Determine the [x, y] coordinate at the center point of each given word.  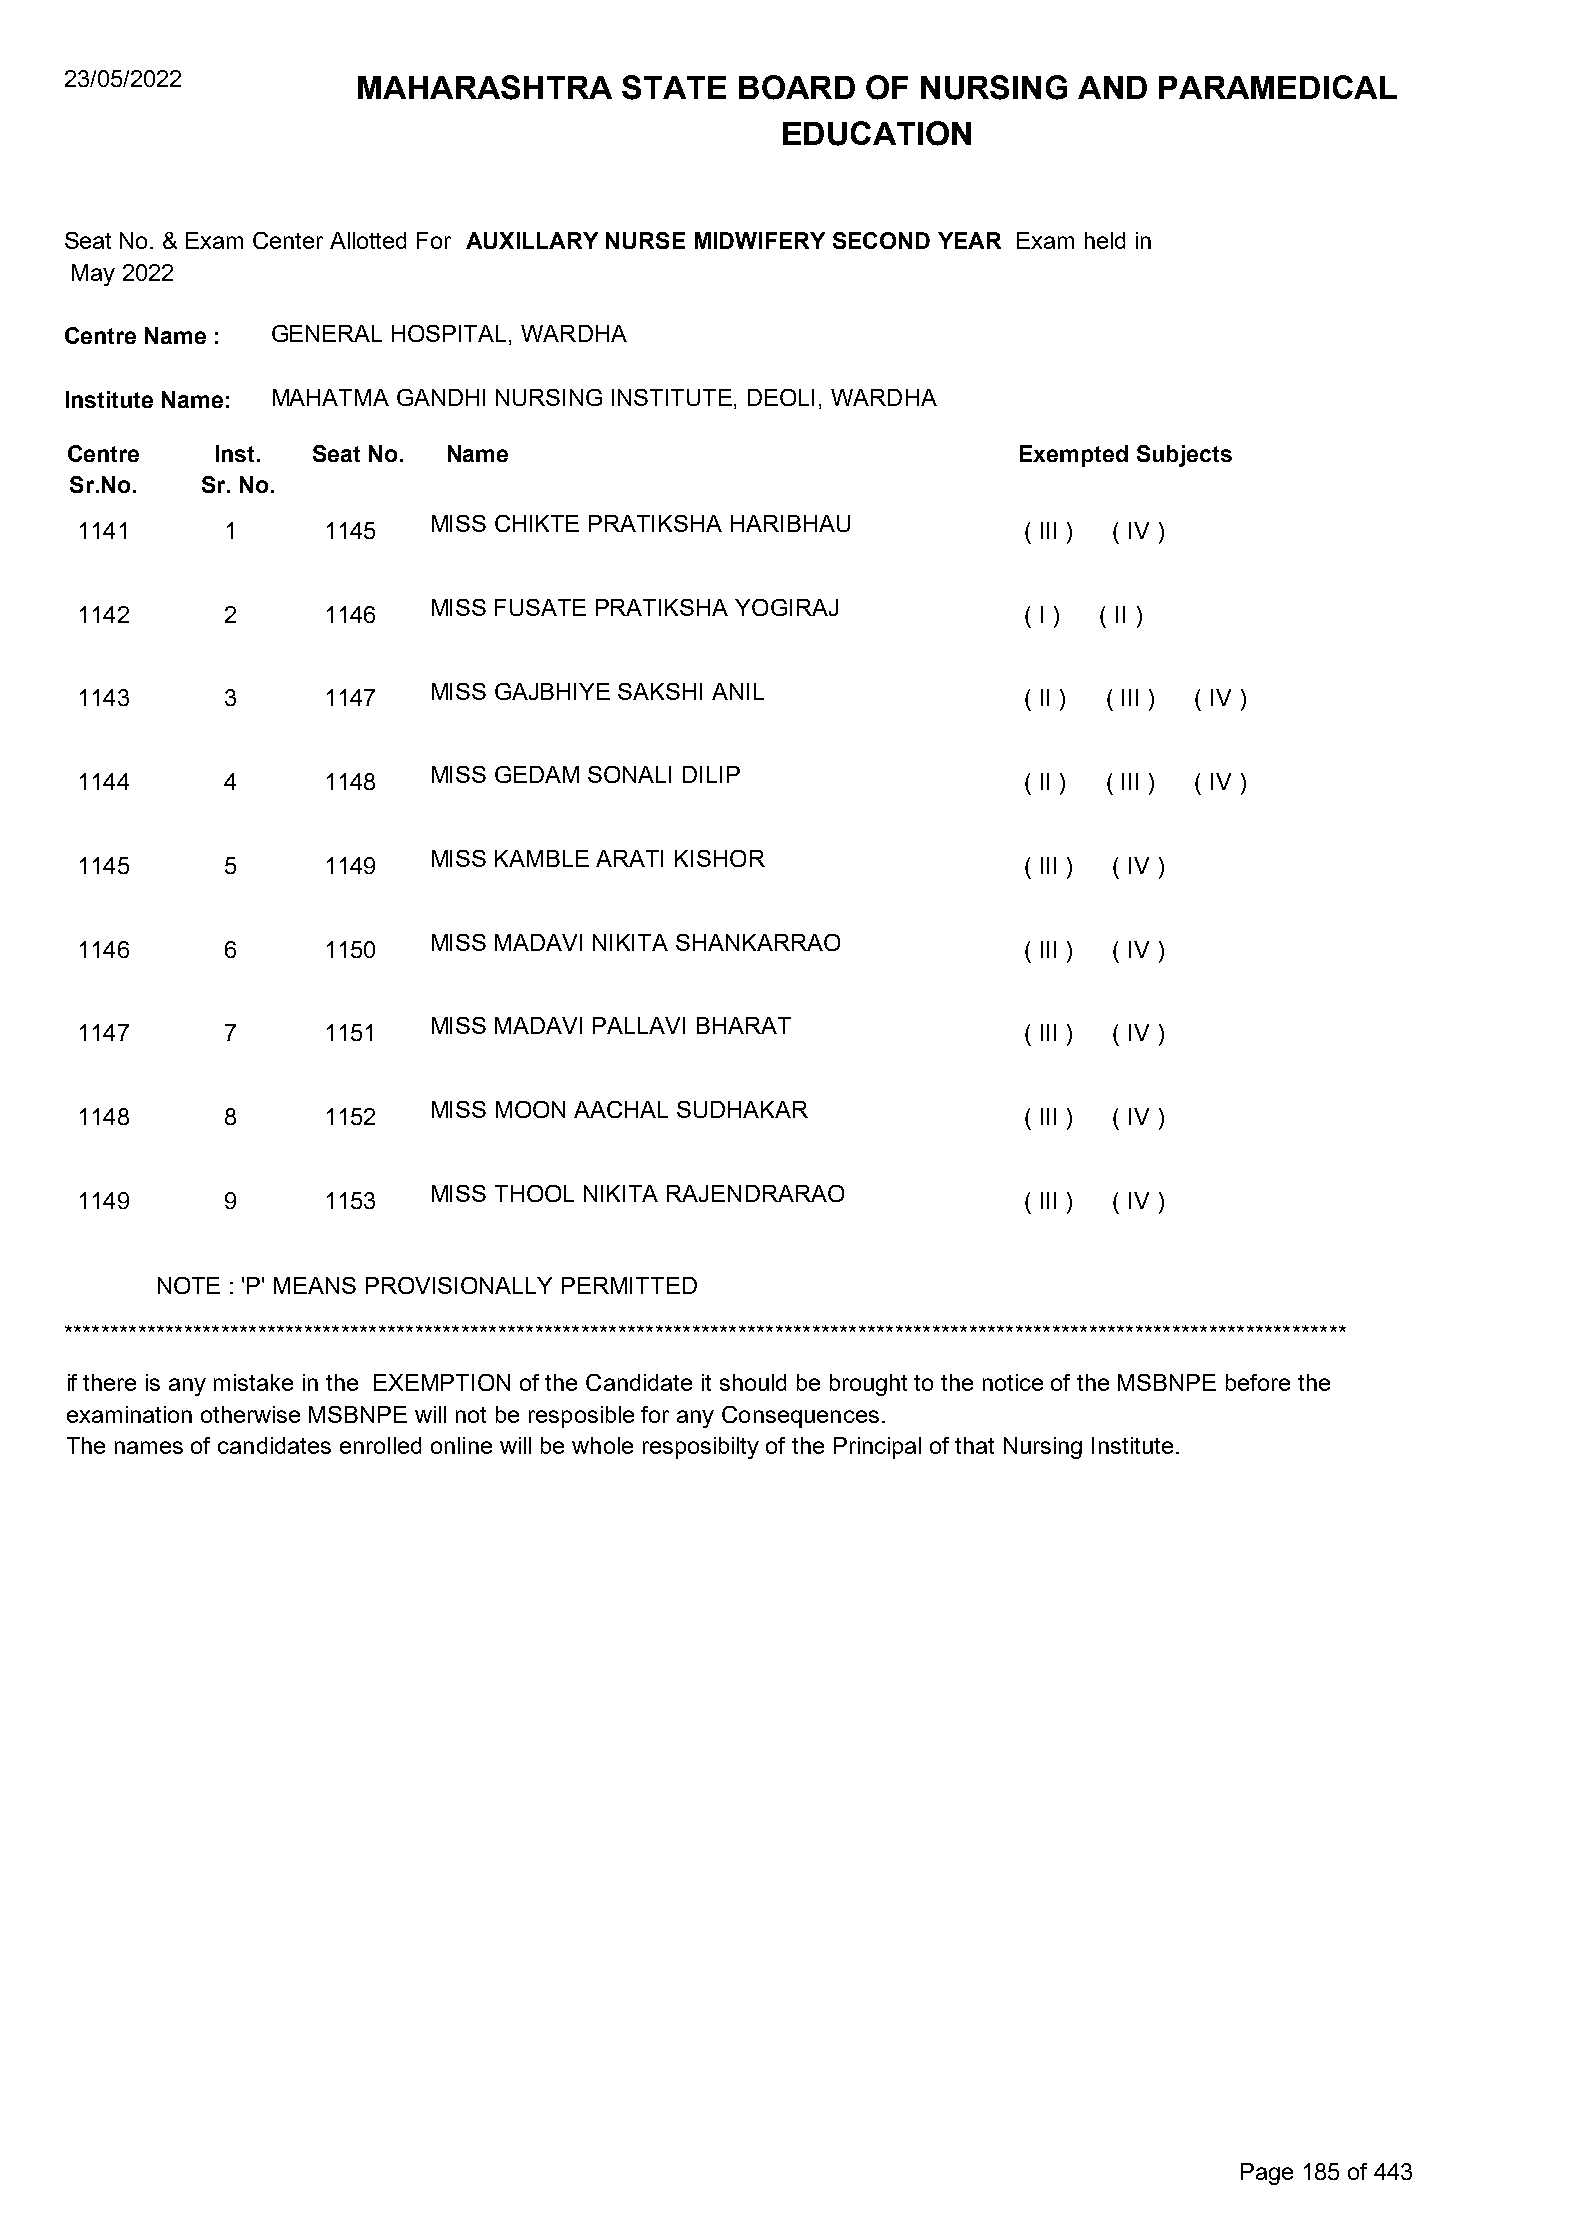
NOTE [189, 1285]
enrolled [380, 1445]
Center [288, 240]
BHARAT [744, 1025]
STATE [674, 87]
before [1258, 1382]
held [1105, 240]
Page [1267, 2174]
